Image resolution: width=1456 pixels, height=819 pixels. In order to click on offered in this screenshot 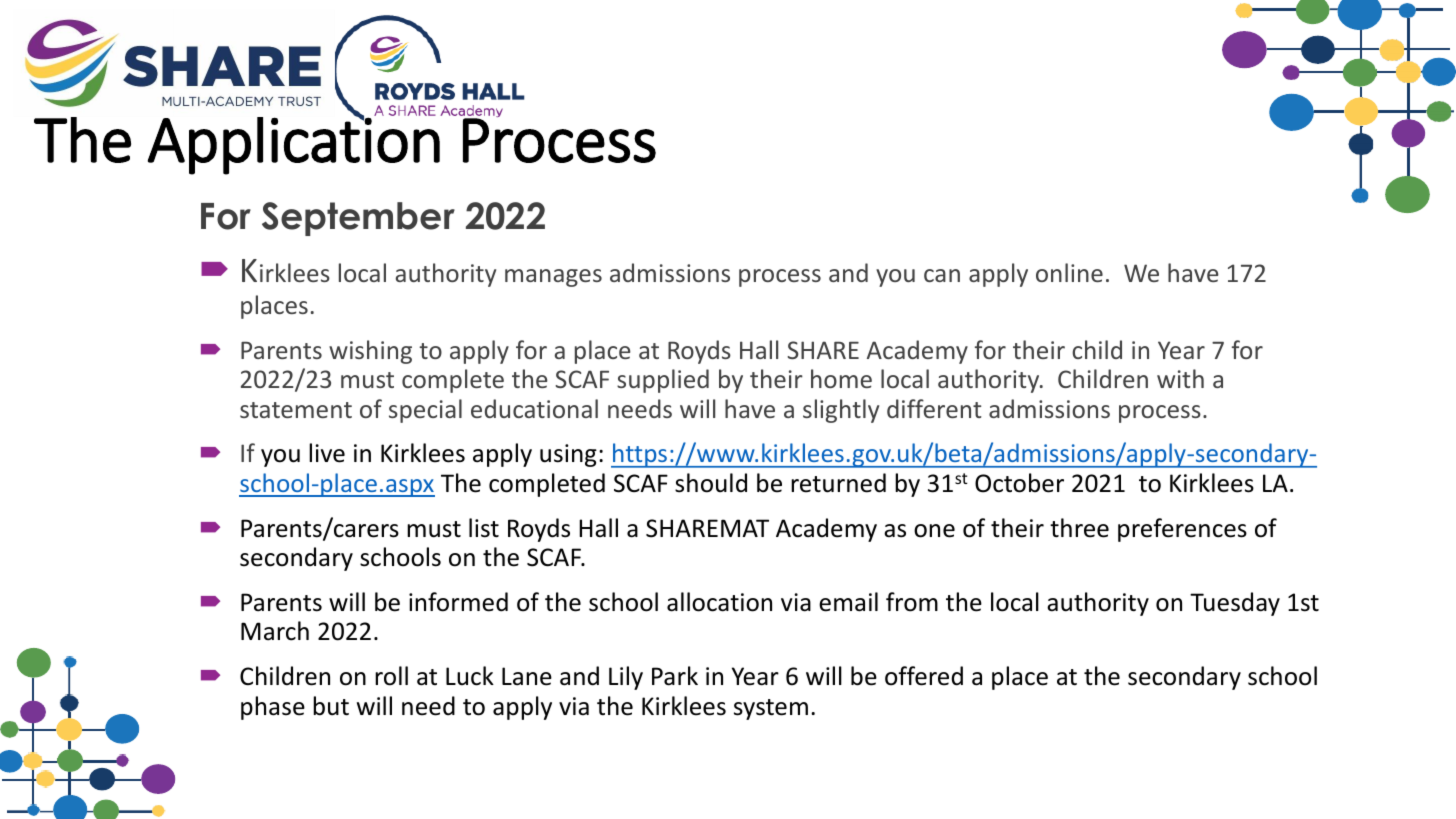, I will do `click(924, 676)`.
